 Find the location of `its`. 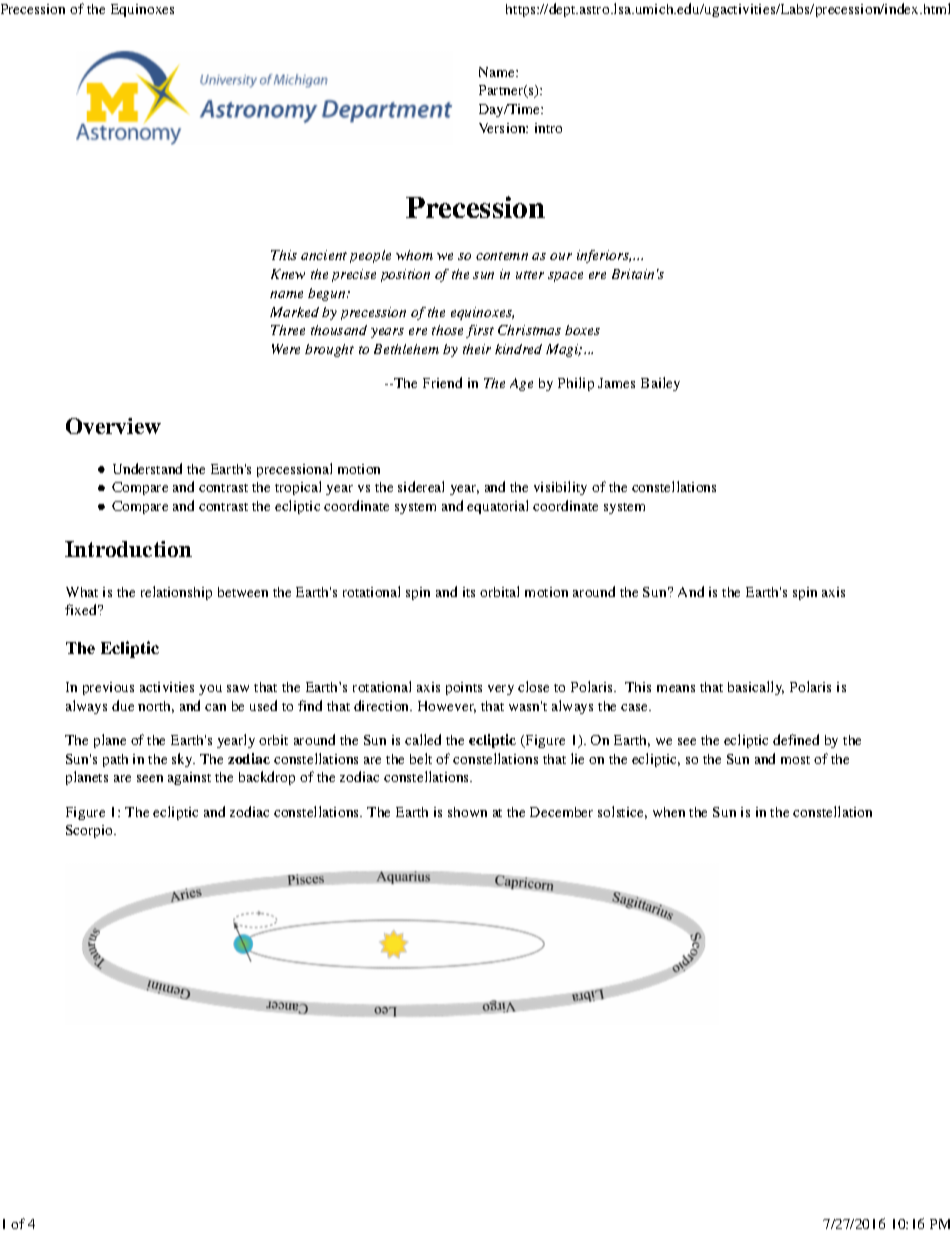

its is located at coordinates (469, 592).
